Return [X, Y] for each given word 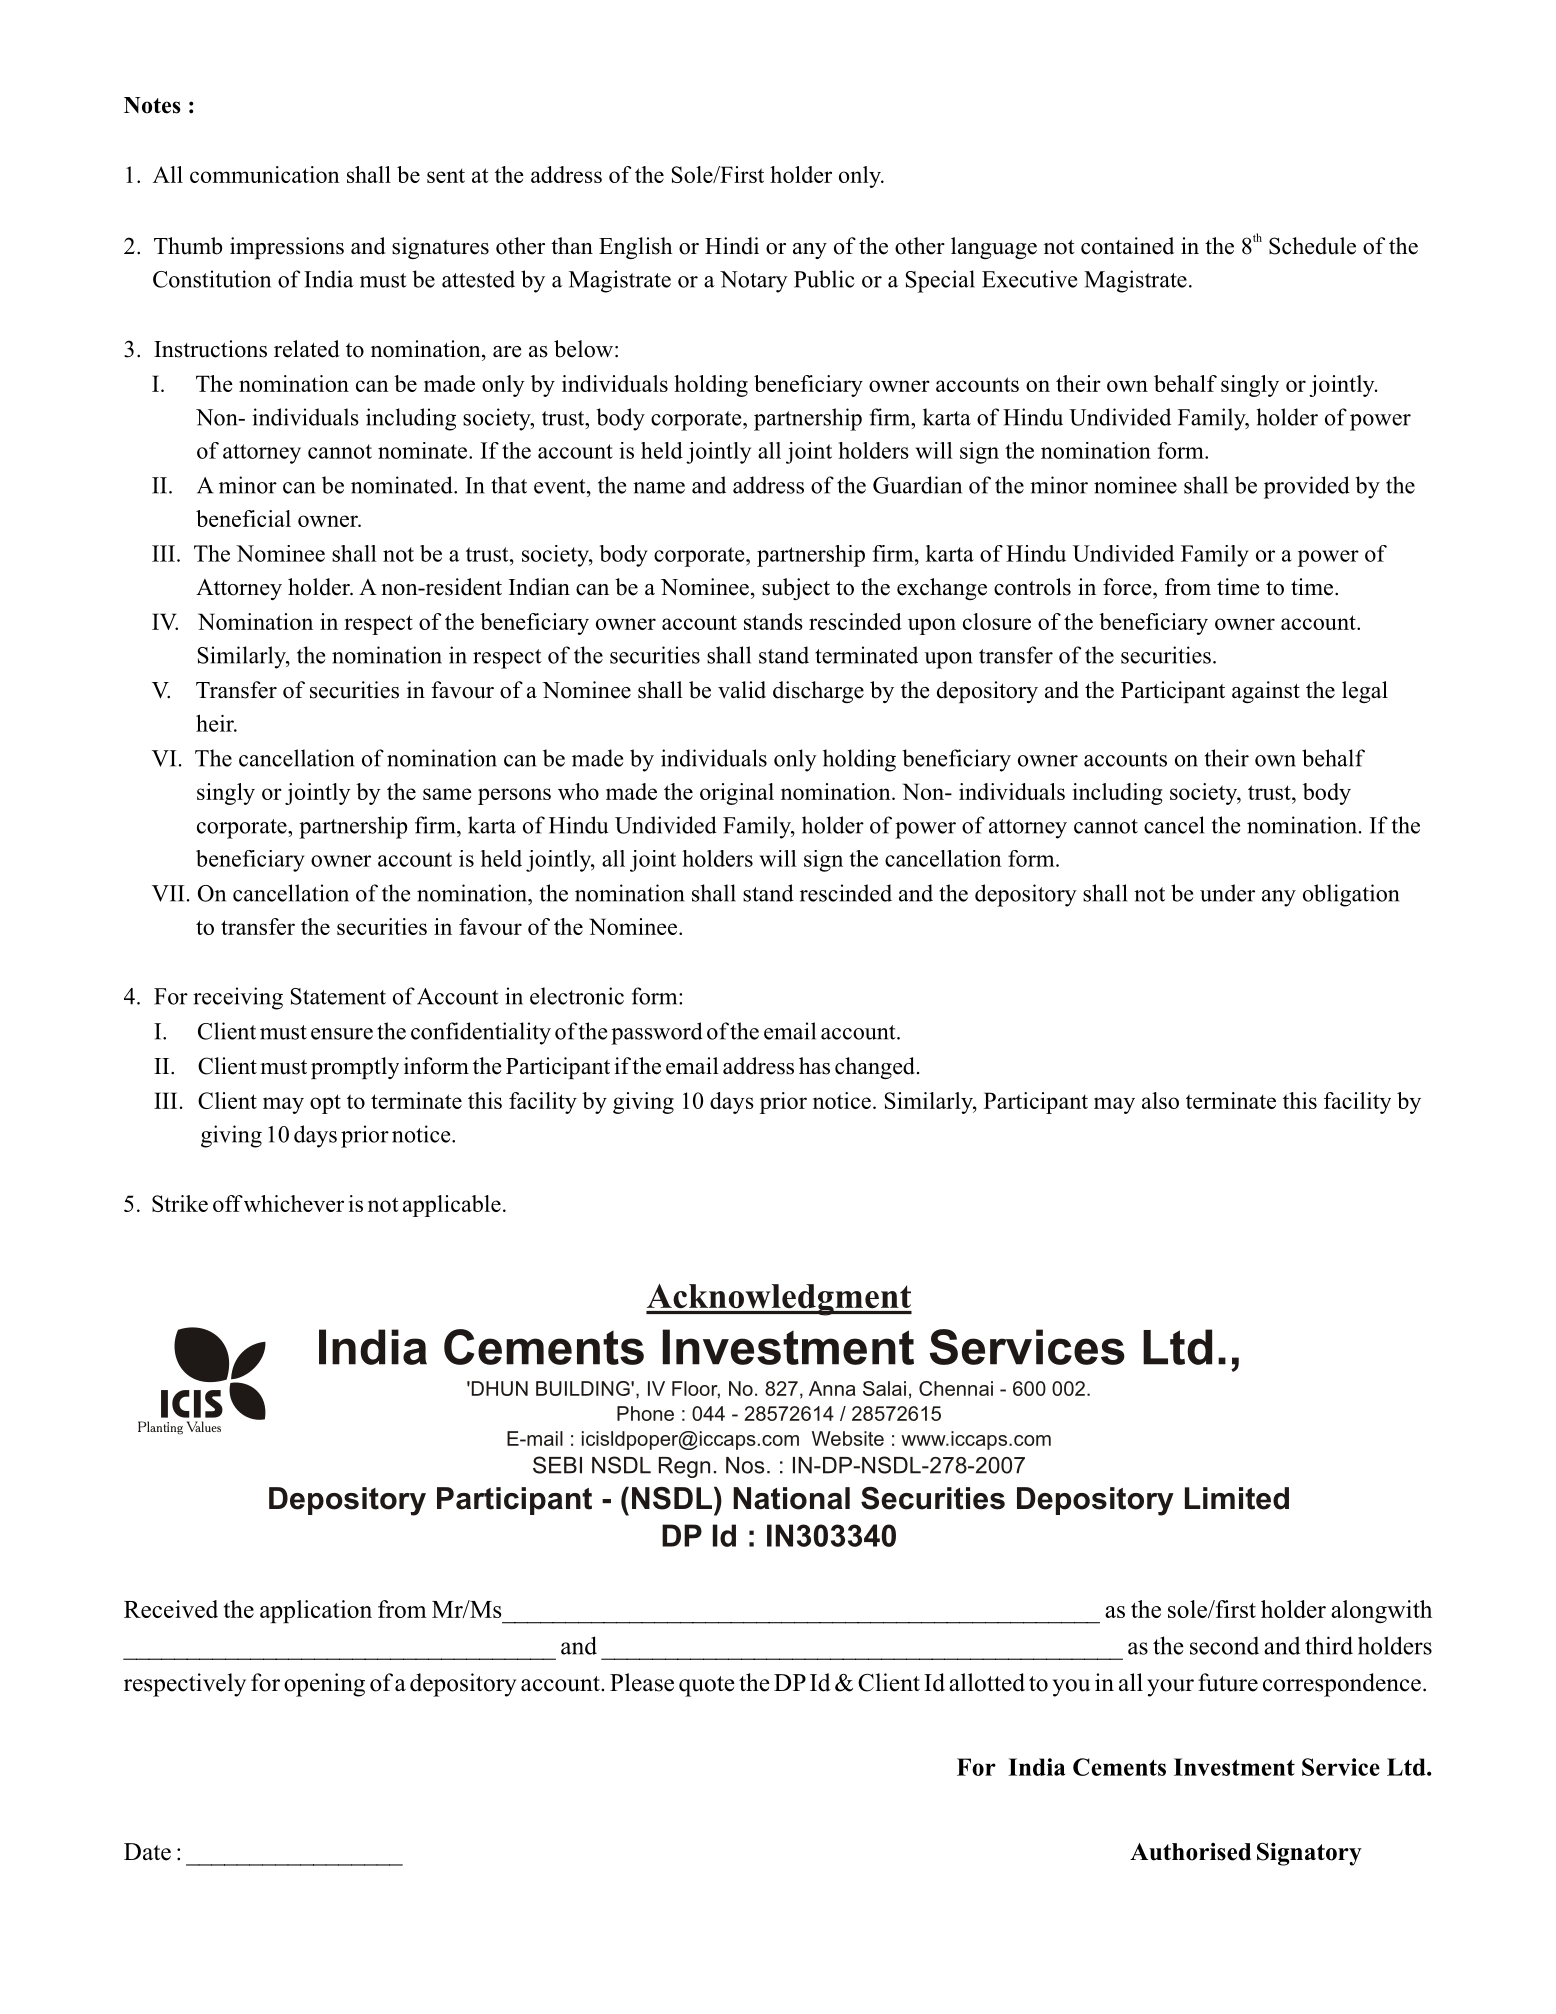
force [1128, 587]
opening [324, 1685]
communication [265, 174]
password [657, 1033]
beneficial [243, 518]
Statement [338, 996]
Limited [1237, 1498]
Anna [832, 1388]
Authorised [1190, 1852]
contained [1127, 246]
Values [204, 1426]
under [1227, 893]
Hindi [732, 246]
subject [796, 589]
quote [707, 1686]
